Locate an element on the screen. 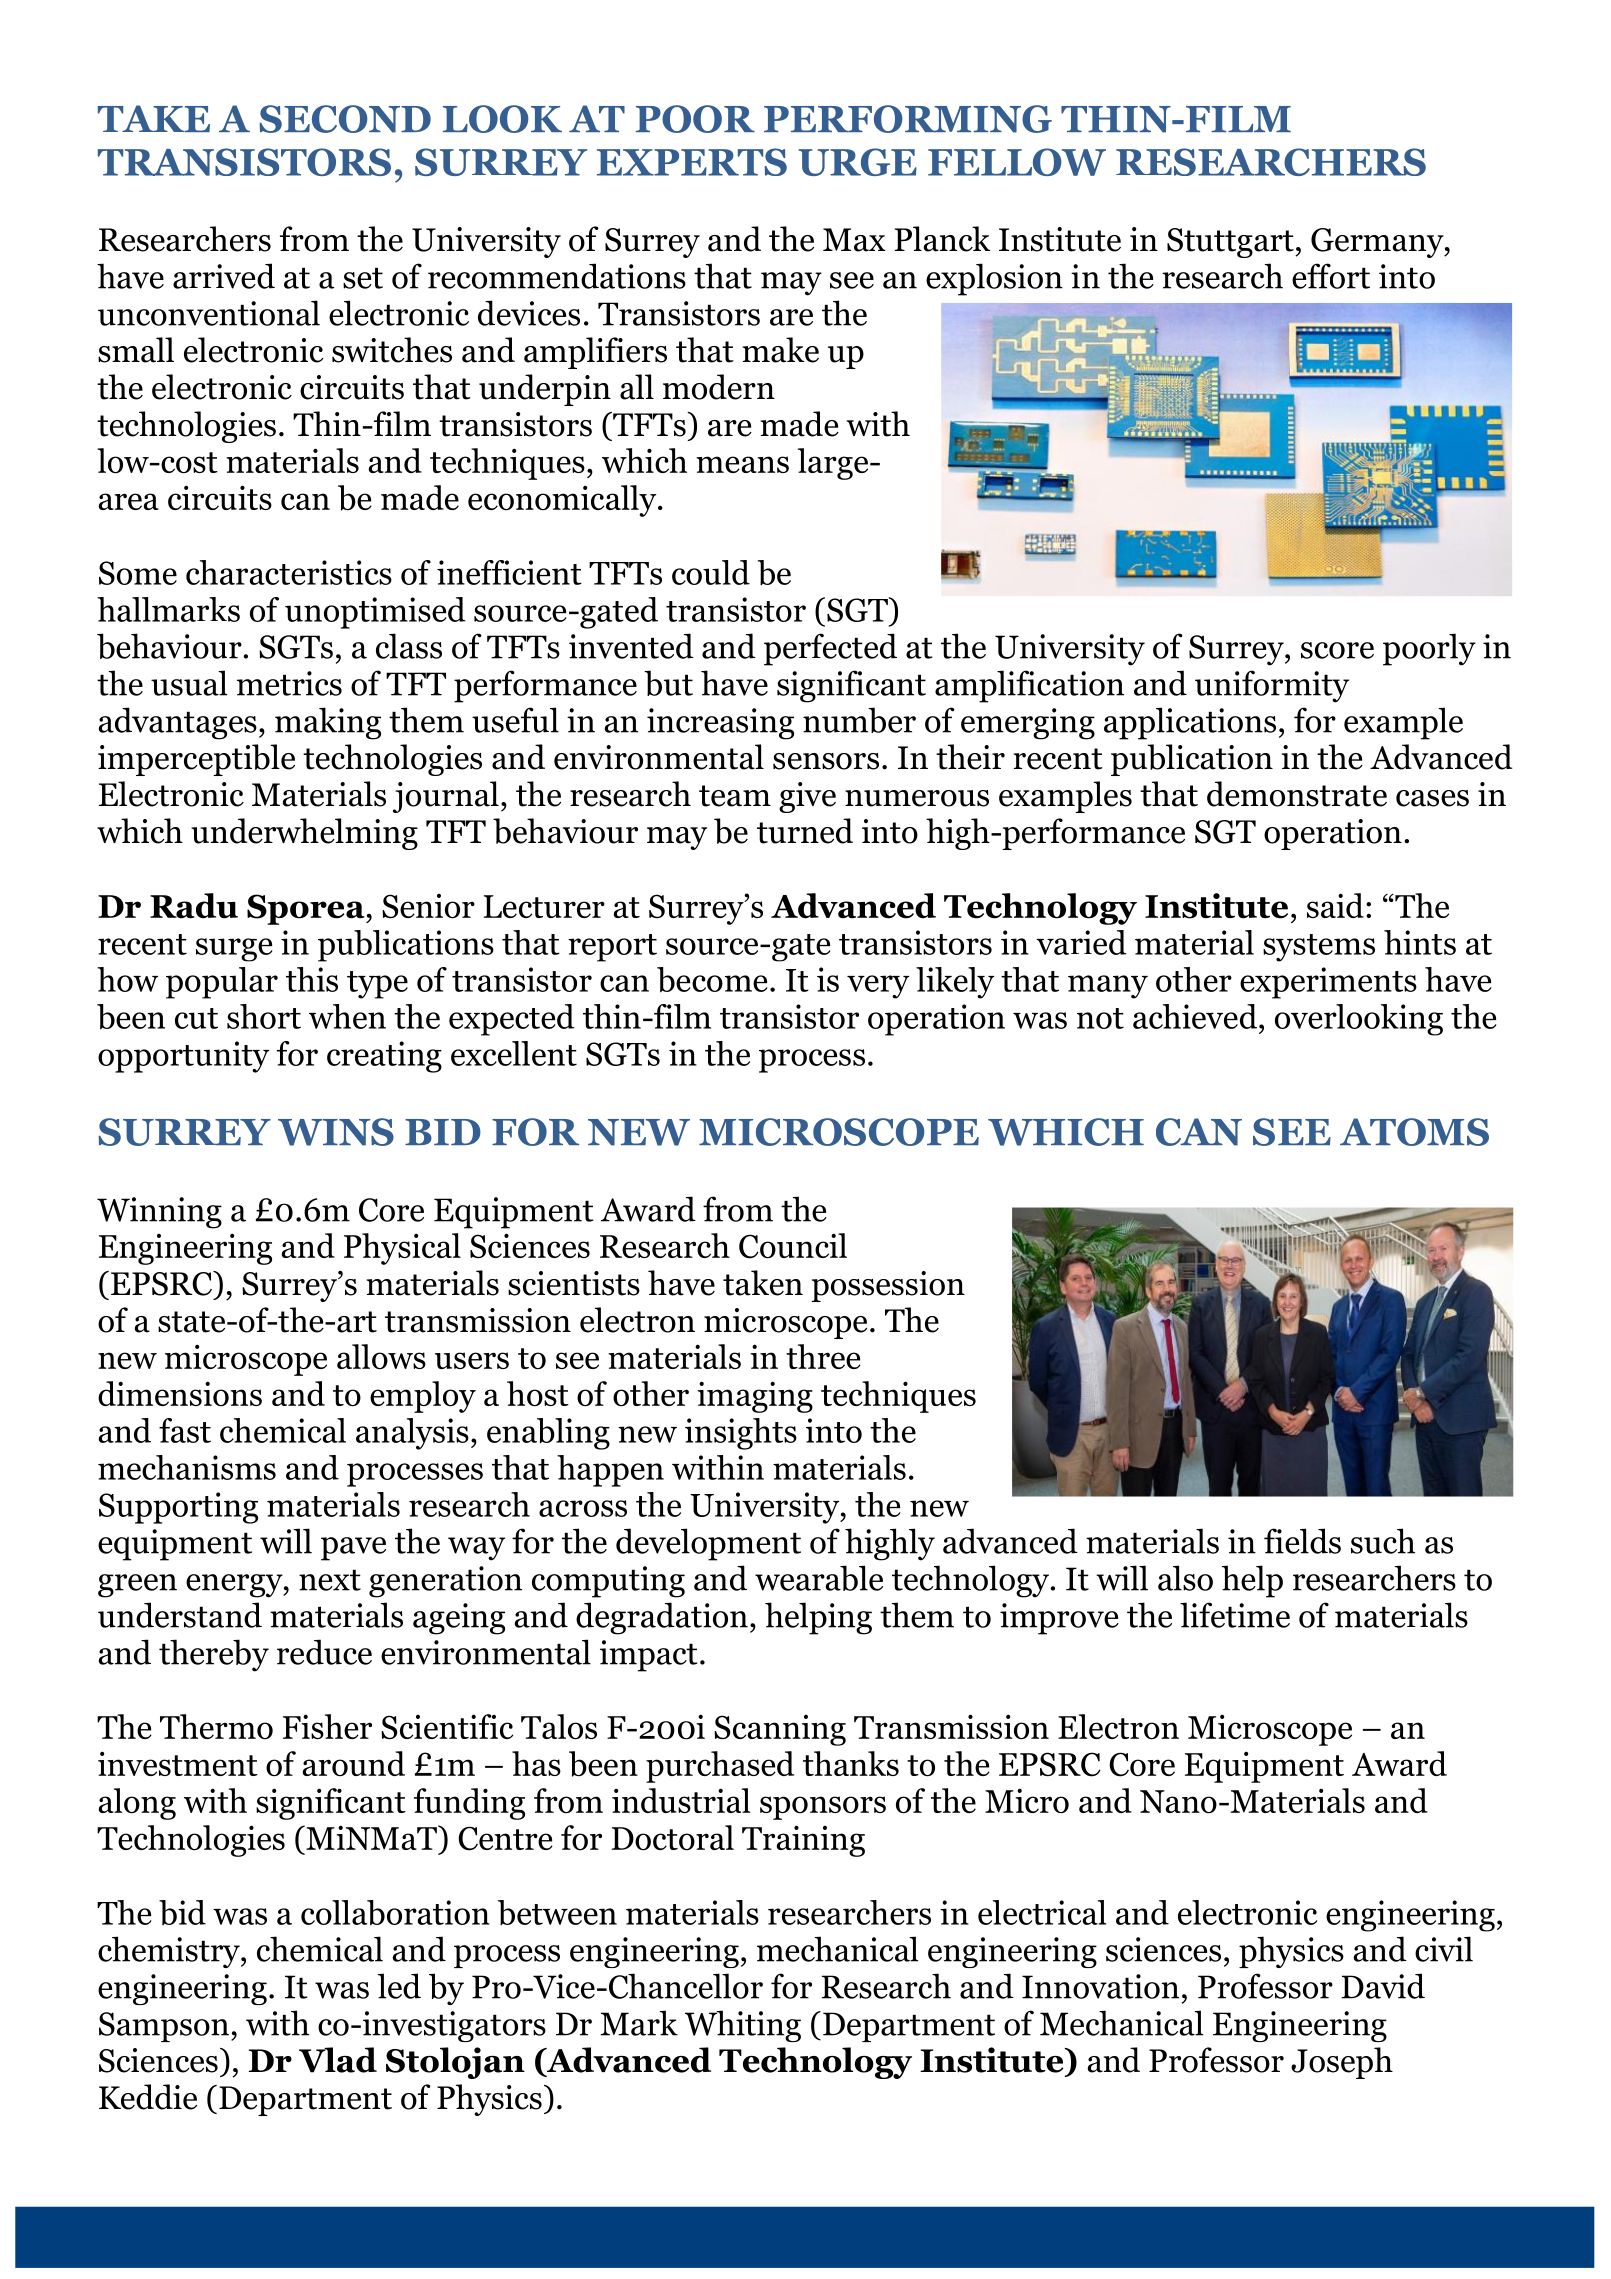 This screenshot has width=1611, height=2279. next is located at coordinates (330, 1580).
